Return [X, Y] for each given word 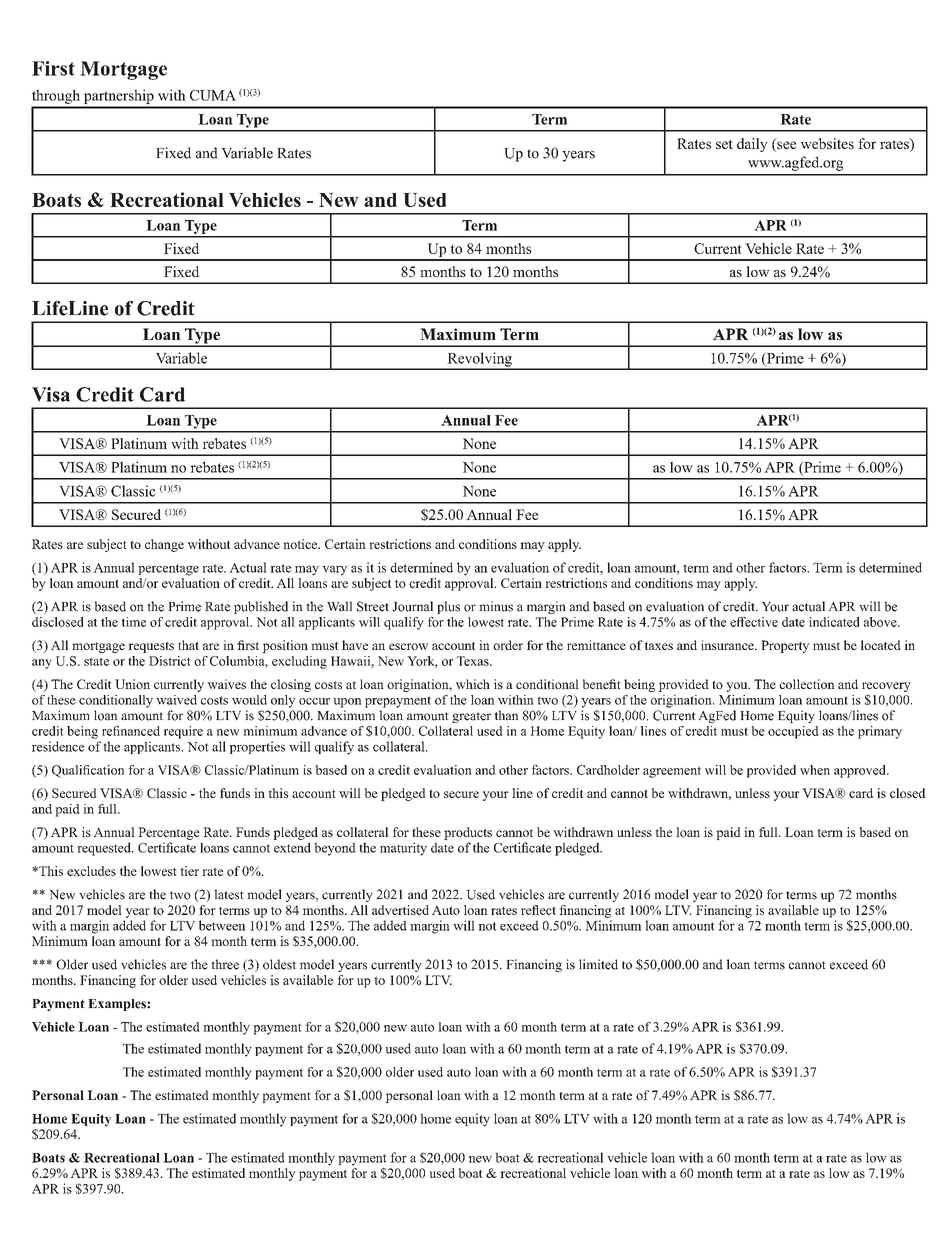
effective [754, 622]
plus [448, 607]
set [724, 144]
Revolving [479, 360]
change [164, 545]
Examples [118, 1005]
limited [598, 964]
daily [752, 145]
